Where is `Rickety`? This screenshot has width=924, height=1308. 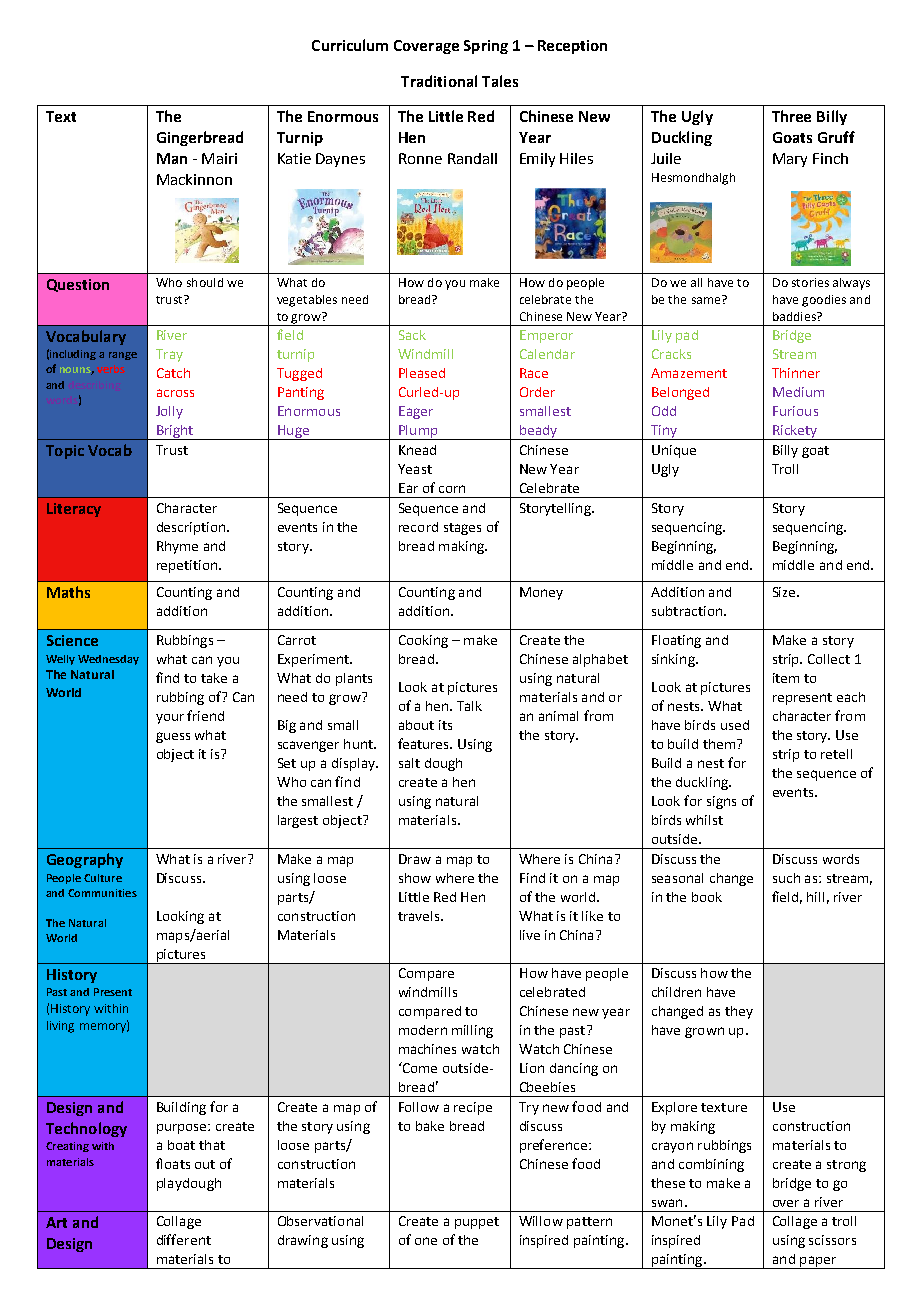 Rickety is located at coordinates (795, 432).
